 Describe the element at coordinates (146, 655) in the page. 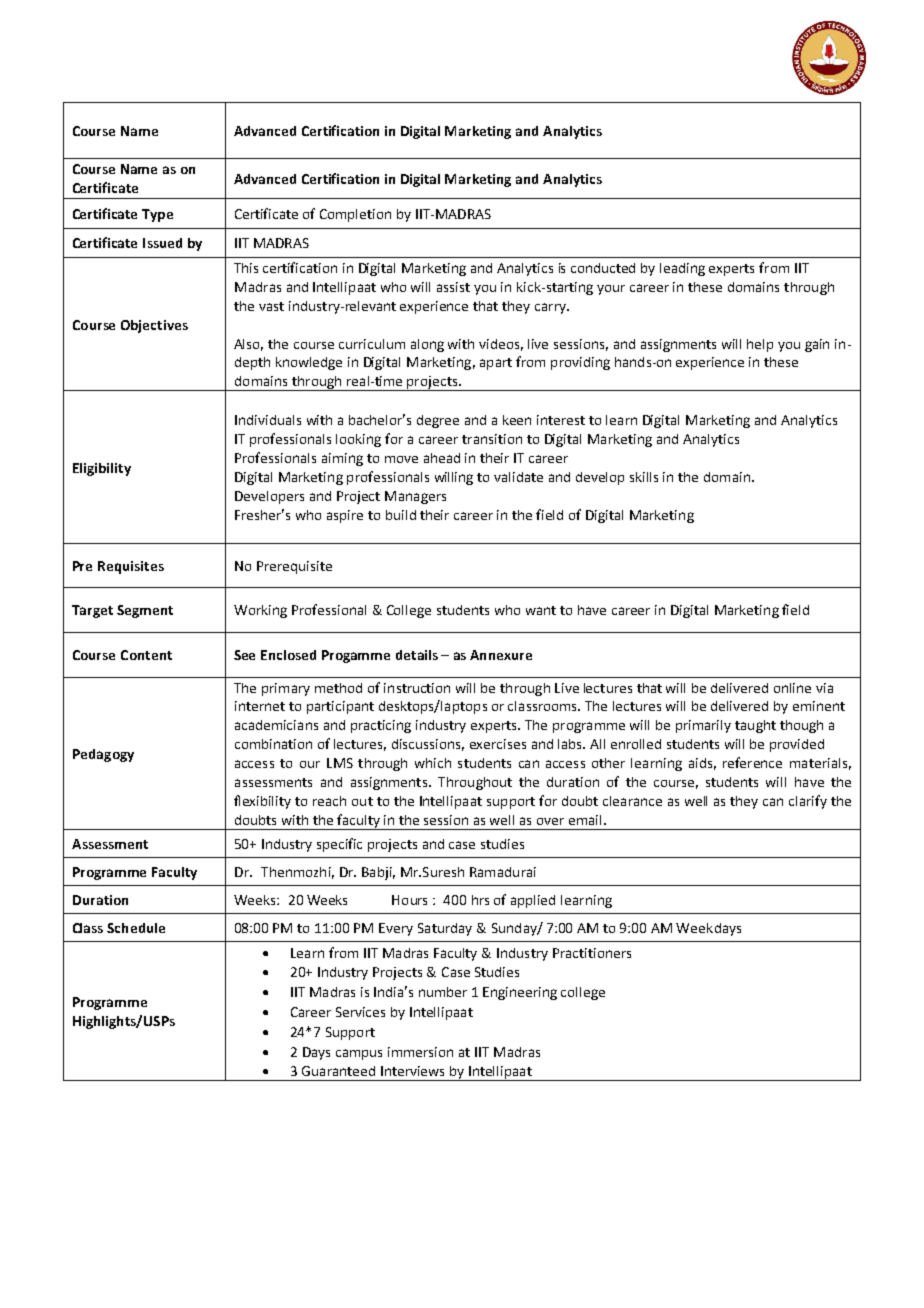

I see `Content` at that location.
